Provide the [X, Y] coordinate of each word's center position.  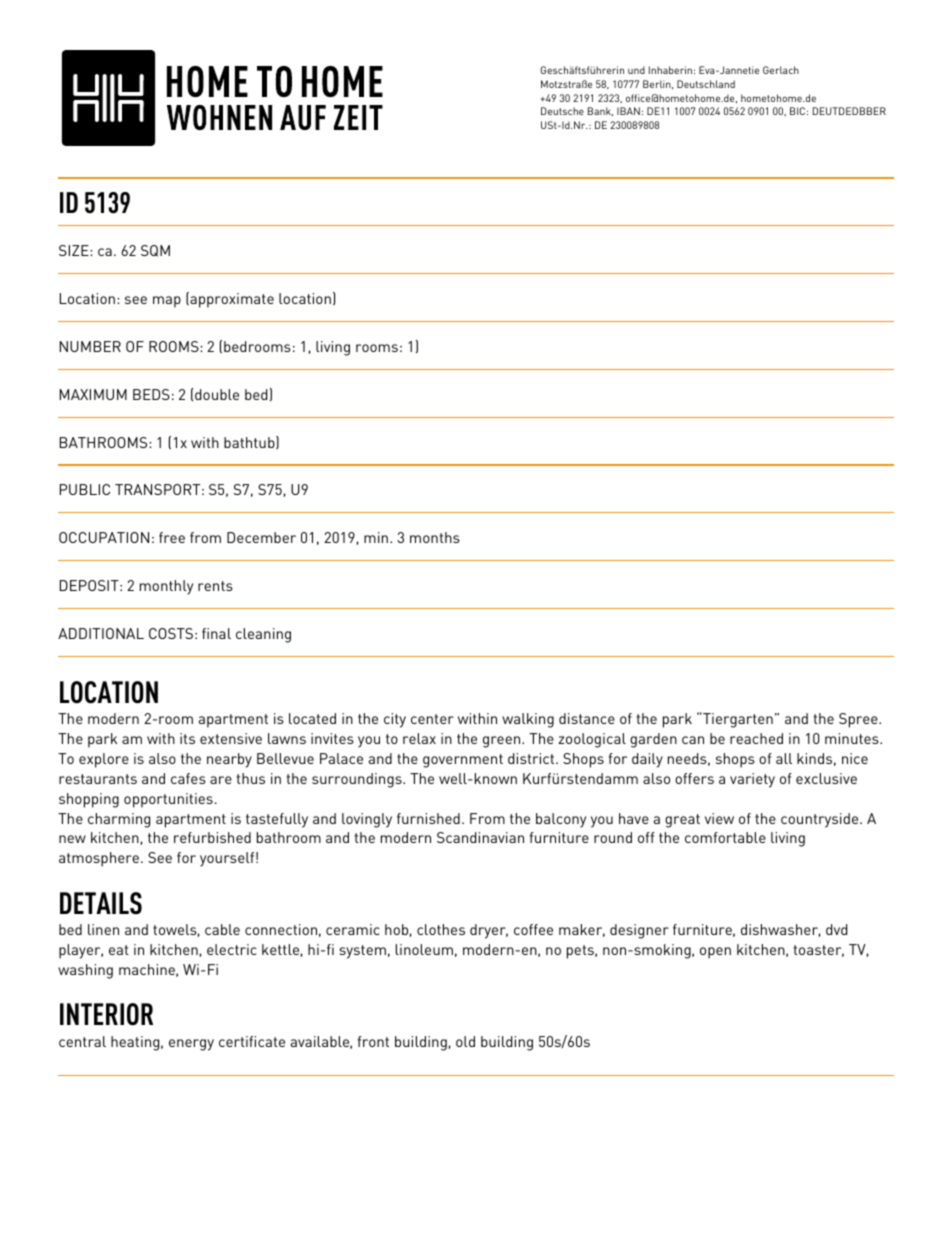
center [432, 719]
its [187, 738]
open [715, 953]
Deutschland [706, 84]
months [435, 537]
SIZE [75, 250]
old [465, 1041]
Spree [859, 720]
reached [756, 738]
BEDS [151, 394]
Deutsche [562, 111]
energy [191, 1045]
